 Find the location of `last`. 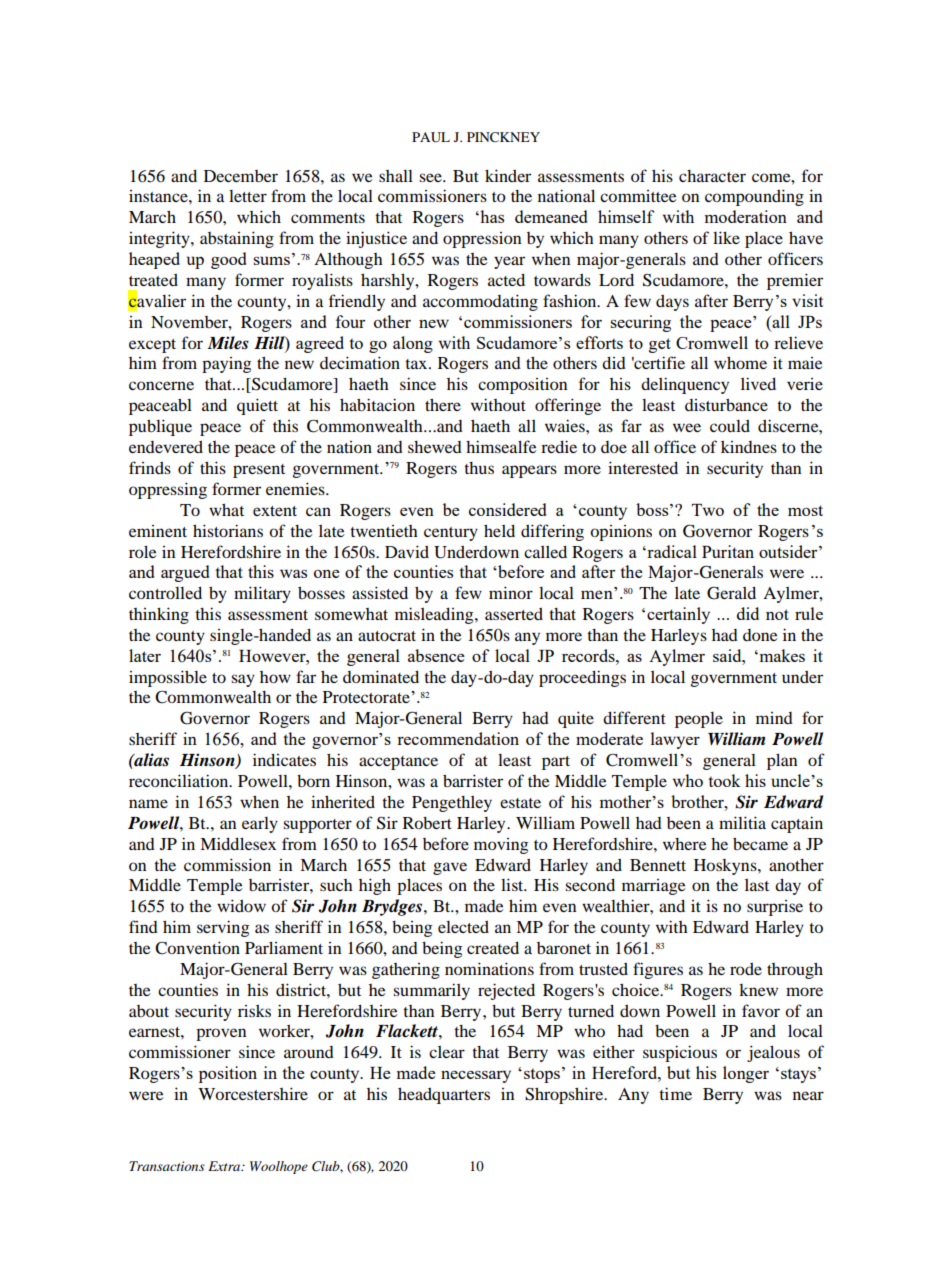

last is located at coordinates (757, 885).
